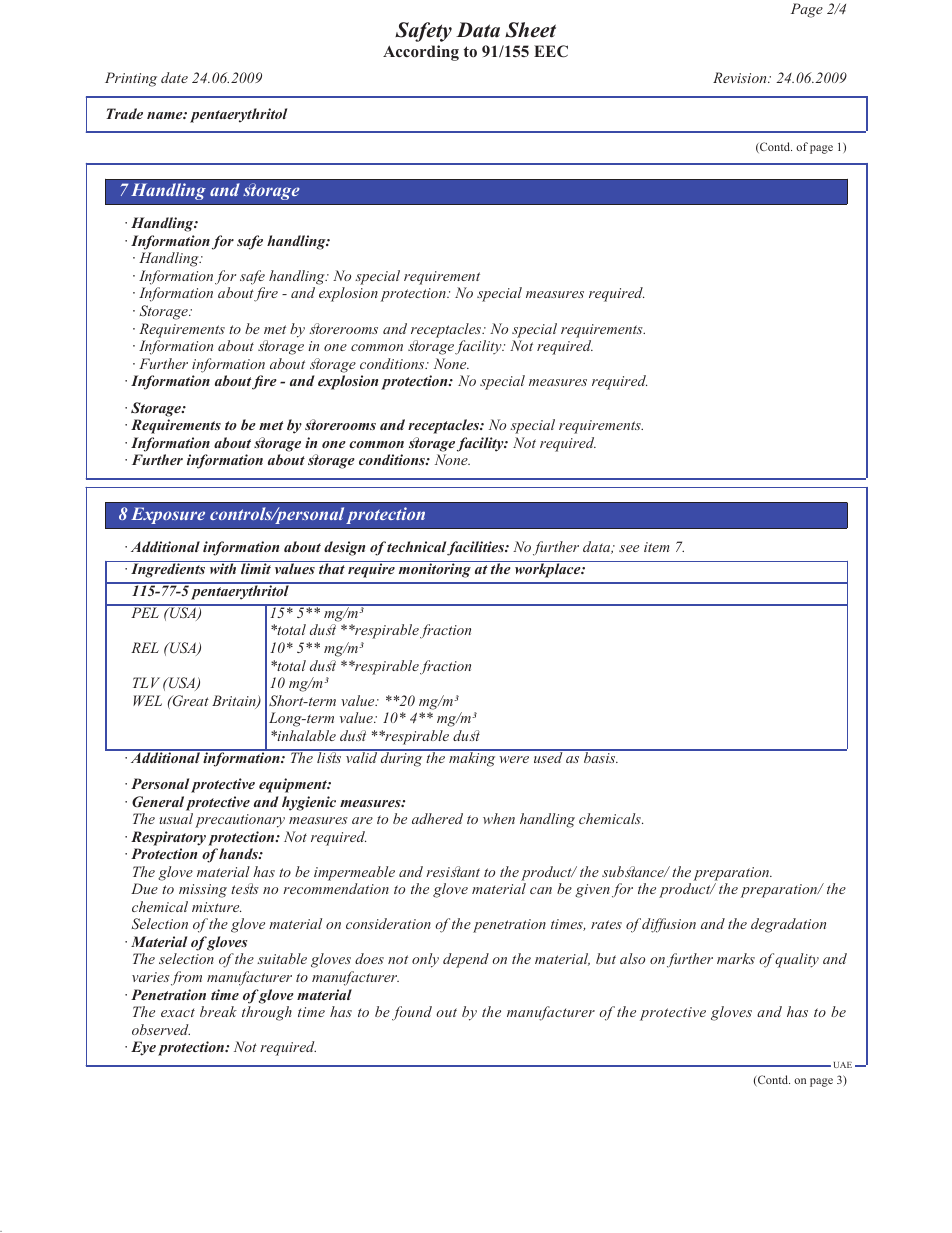 Image resolution: width=952 pixels, height=1233 pixels. I want to click on UAE, so click(843, 1065).
